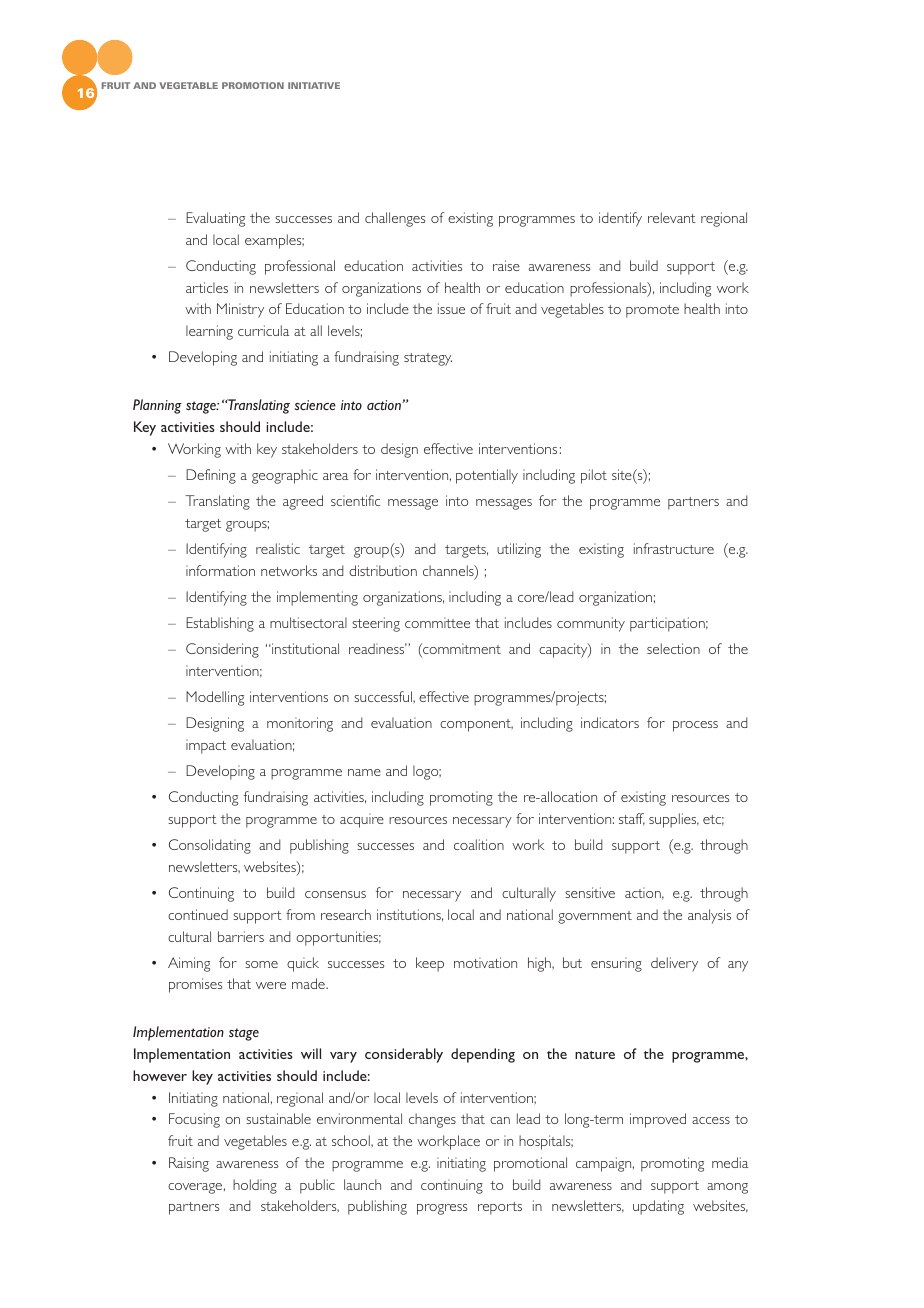  What do you see at coordinates (395, 219) in the screenshot?
I see `challenges` at bounding box center [395, 219].
